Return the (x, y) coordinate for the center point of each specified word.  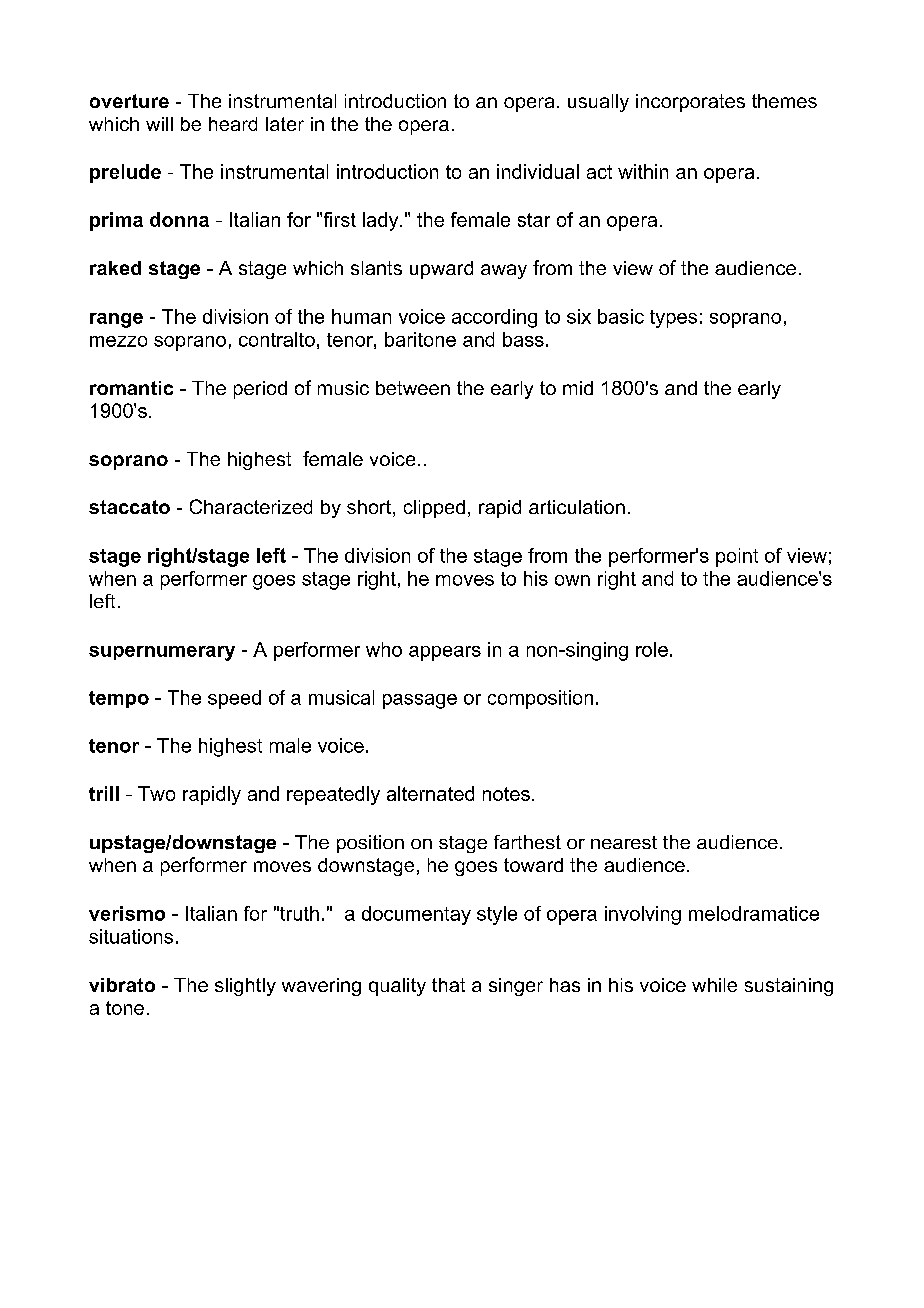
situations (131, 936)
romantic (131, 388)
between (413, 388)
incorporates (690, 103)
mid (578, 388)
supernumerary (162, 653)
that (448, 985)
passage (420, 701)
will (159, 124)
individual (538, 171)
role (652, 649)
